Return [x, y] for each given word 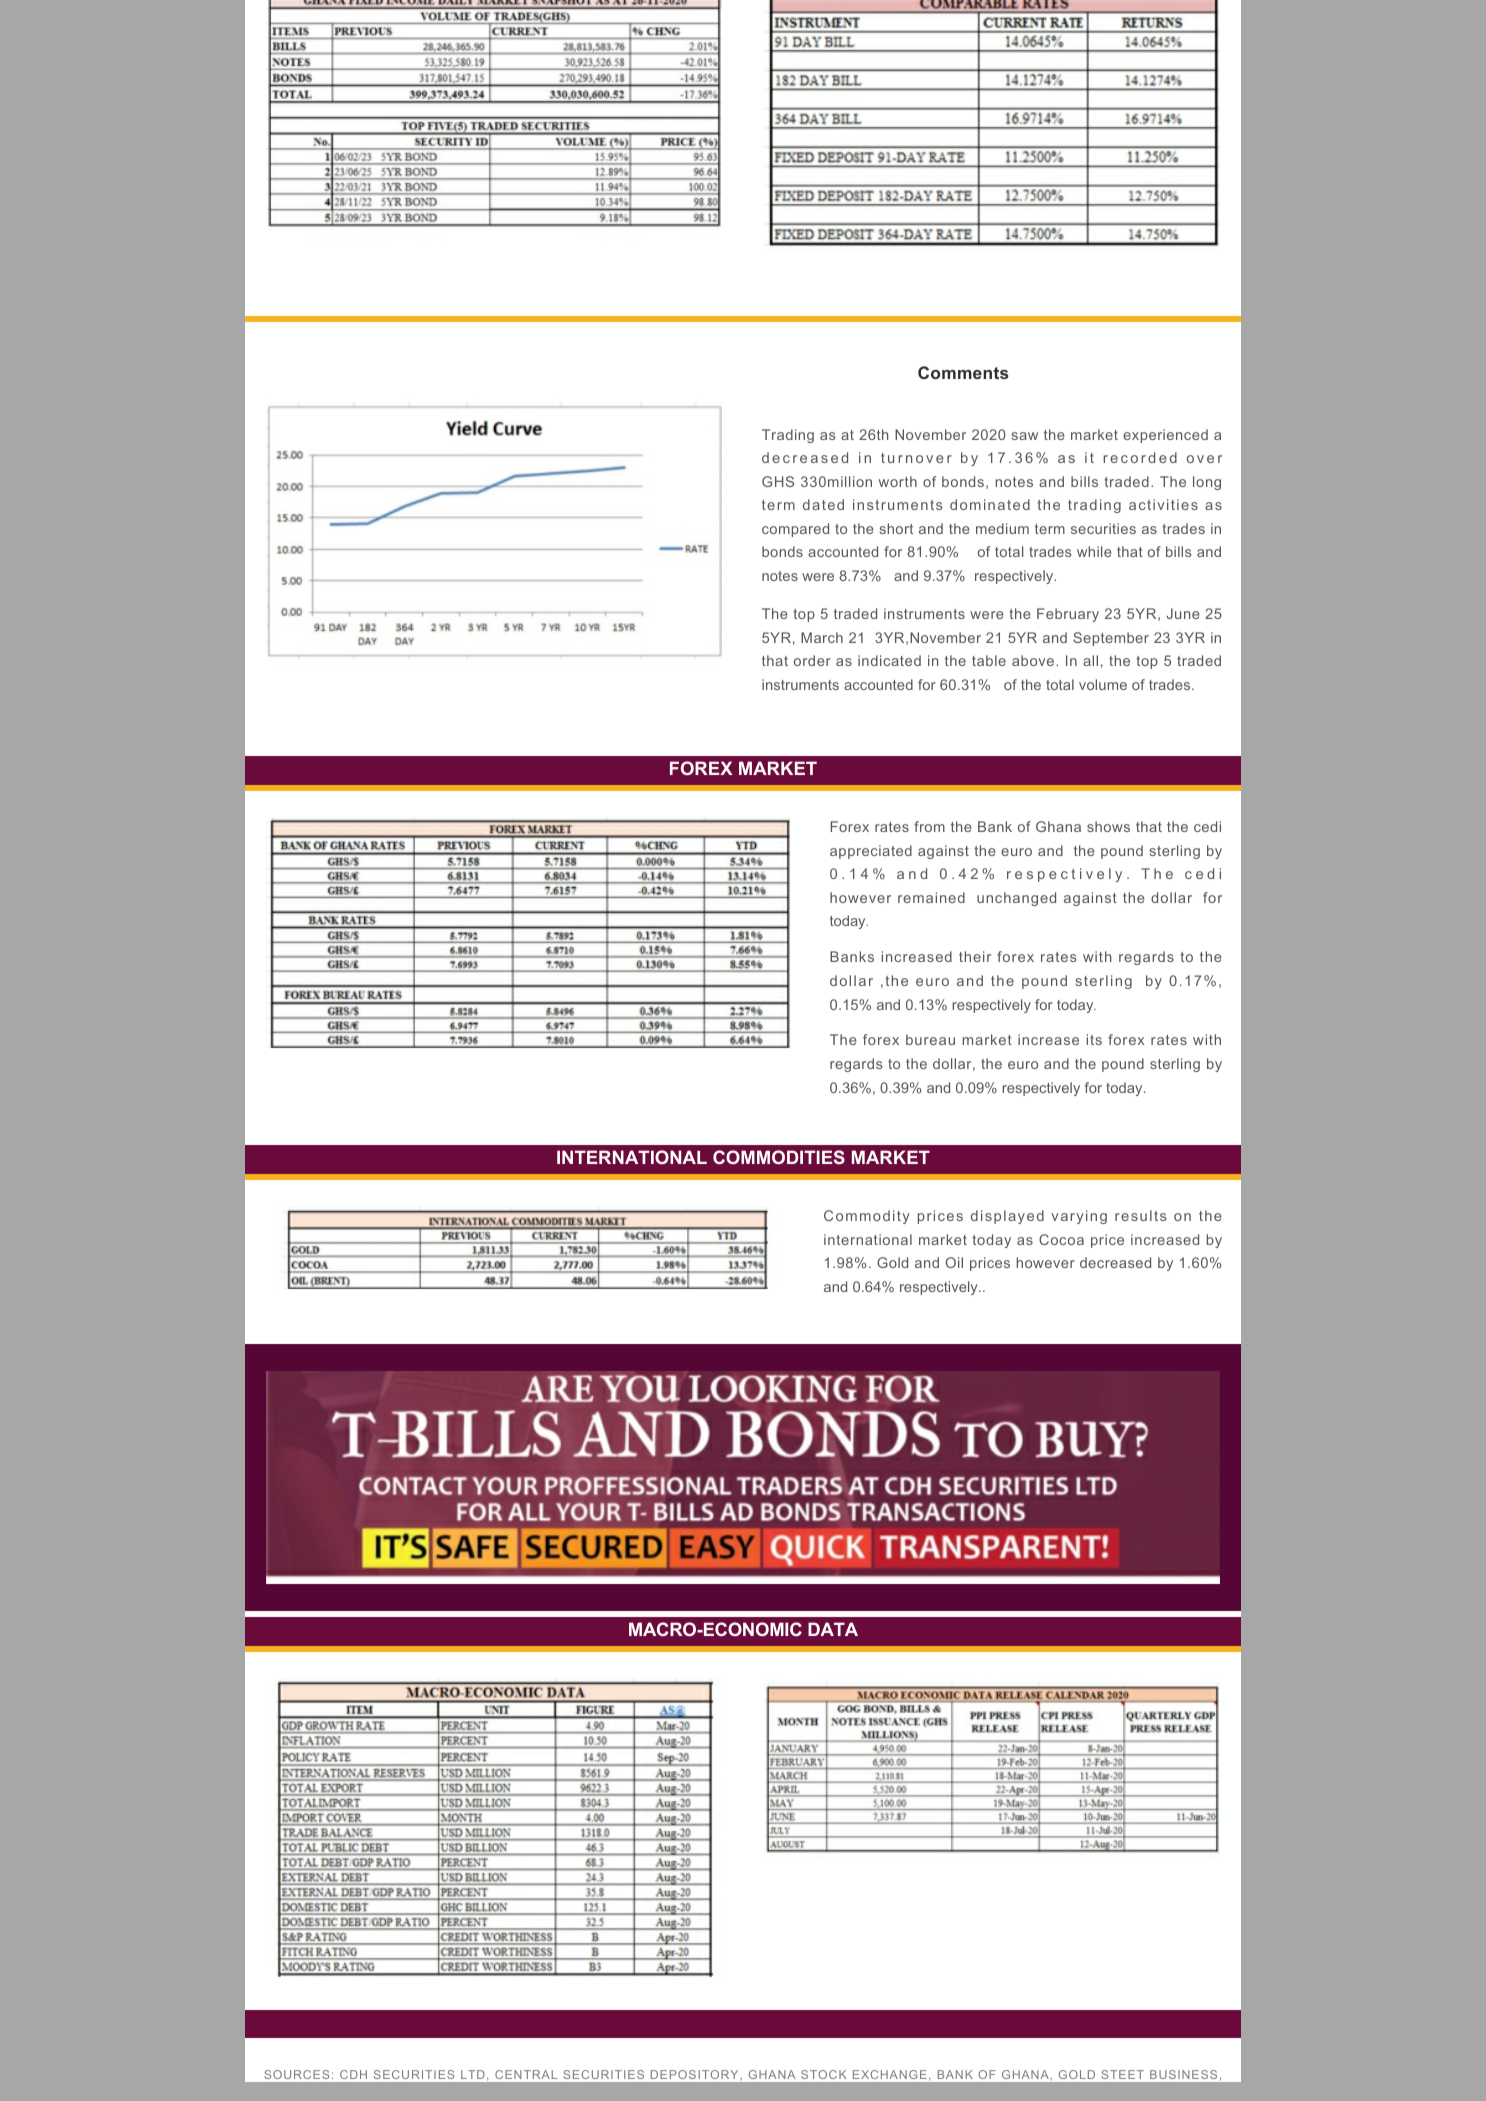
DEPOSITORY [694, 2074]
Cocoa [1061, 1239]
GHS [778, 481]
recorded [1140, 457]
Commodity [867, 1217]
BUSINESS [1183, 2074]
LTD [472, 2074]
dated [823, 504]
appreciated [871, 852]
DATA [833, 1629]
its [1094, 1039]
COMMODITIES [779, 1157]
